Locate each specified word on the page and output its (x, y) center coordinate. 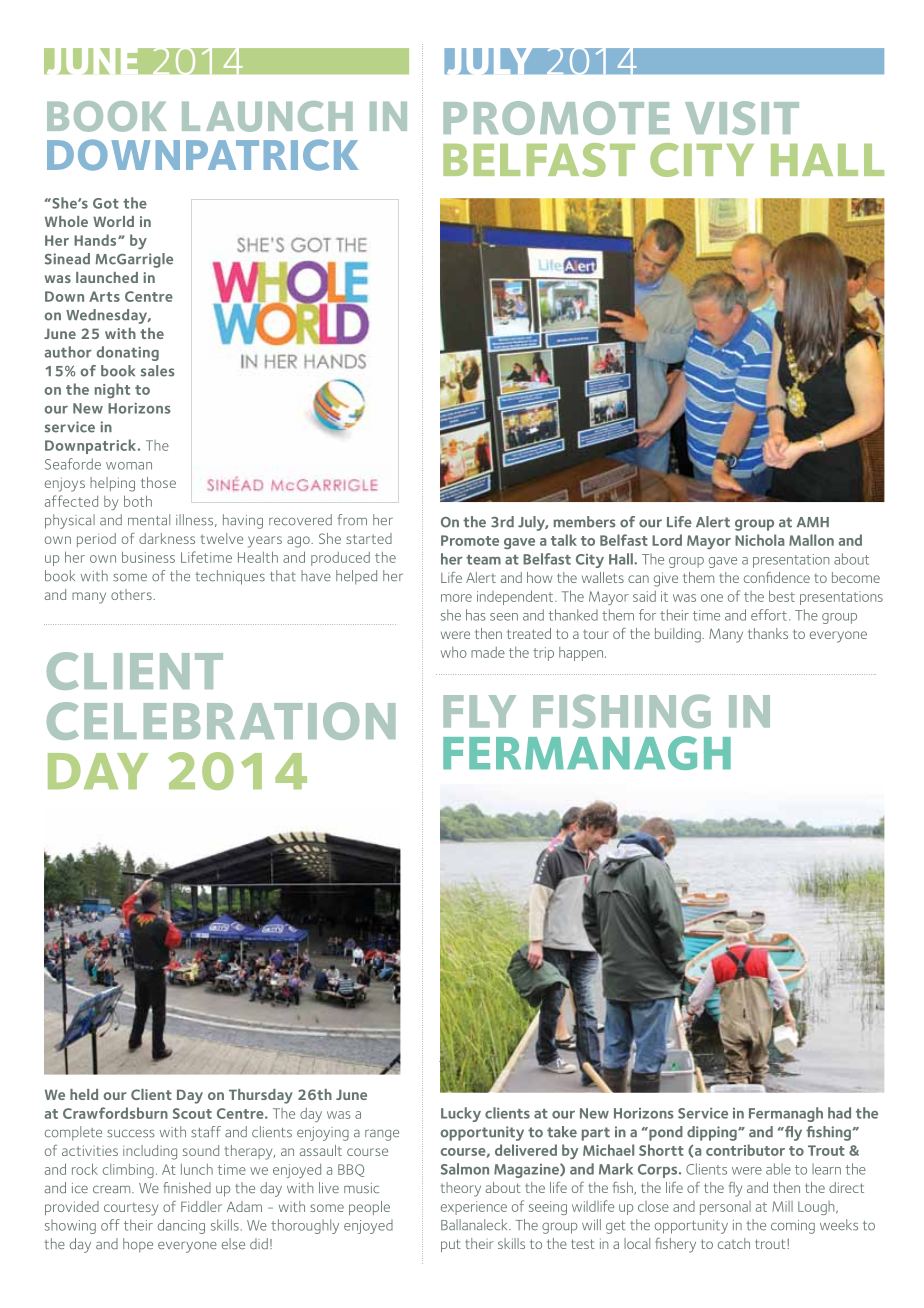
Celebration (221, 721)
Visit (742, 118)
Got (106, 203)
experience (474, 1208)
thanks (768, 633)
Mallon (811, 540)
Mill (782, 1206)
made (488, 652)
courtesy (131, 1209)
